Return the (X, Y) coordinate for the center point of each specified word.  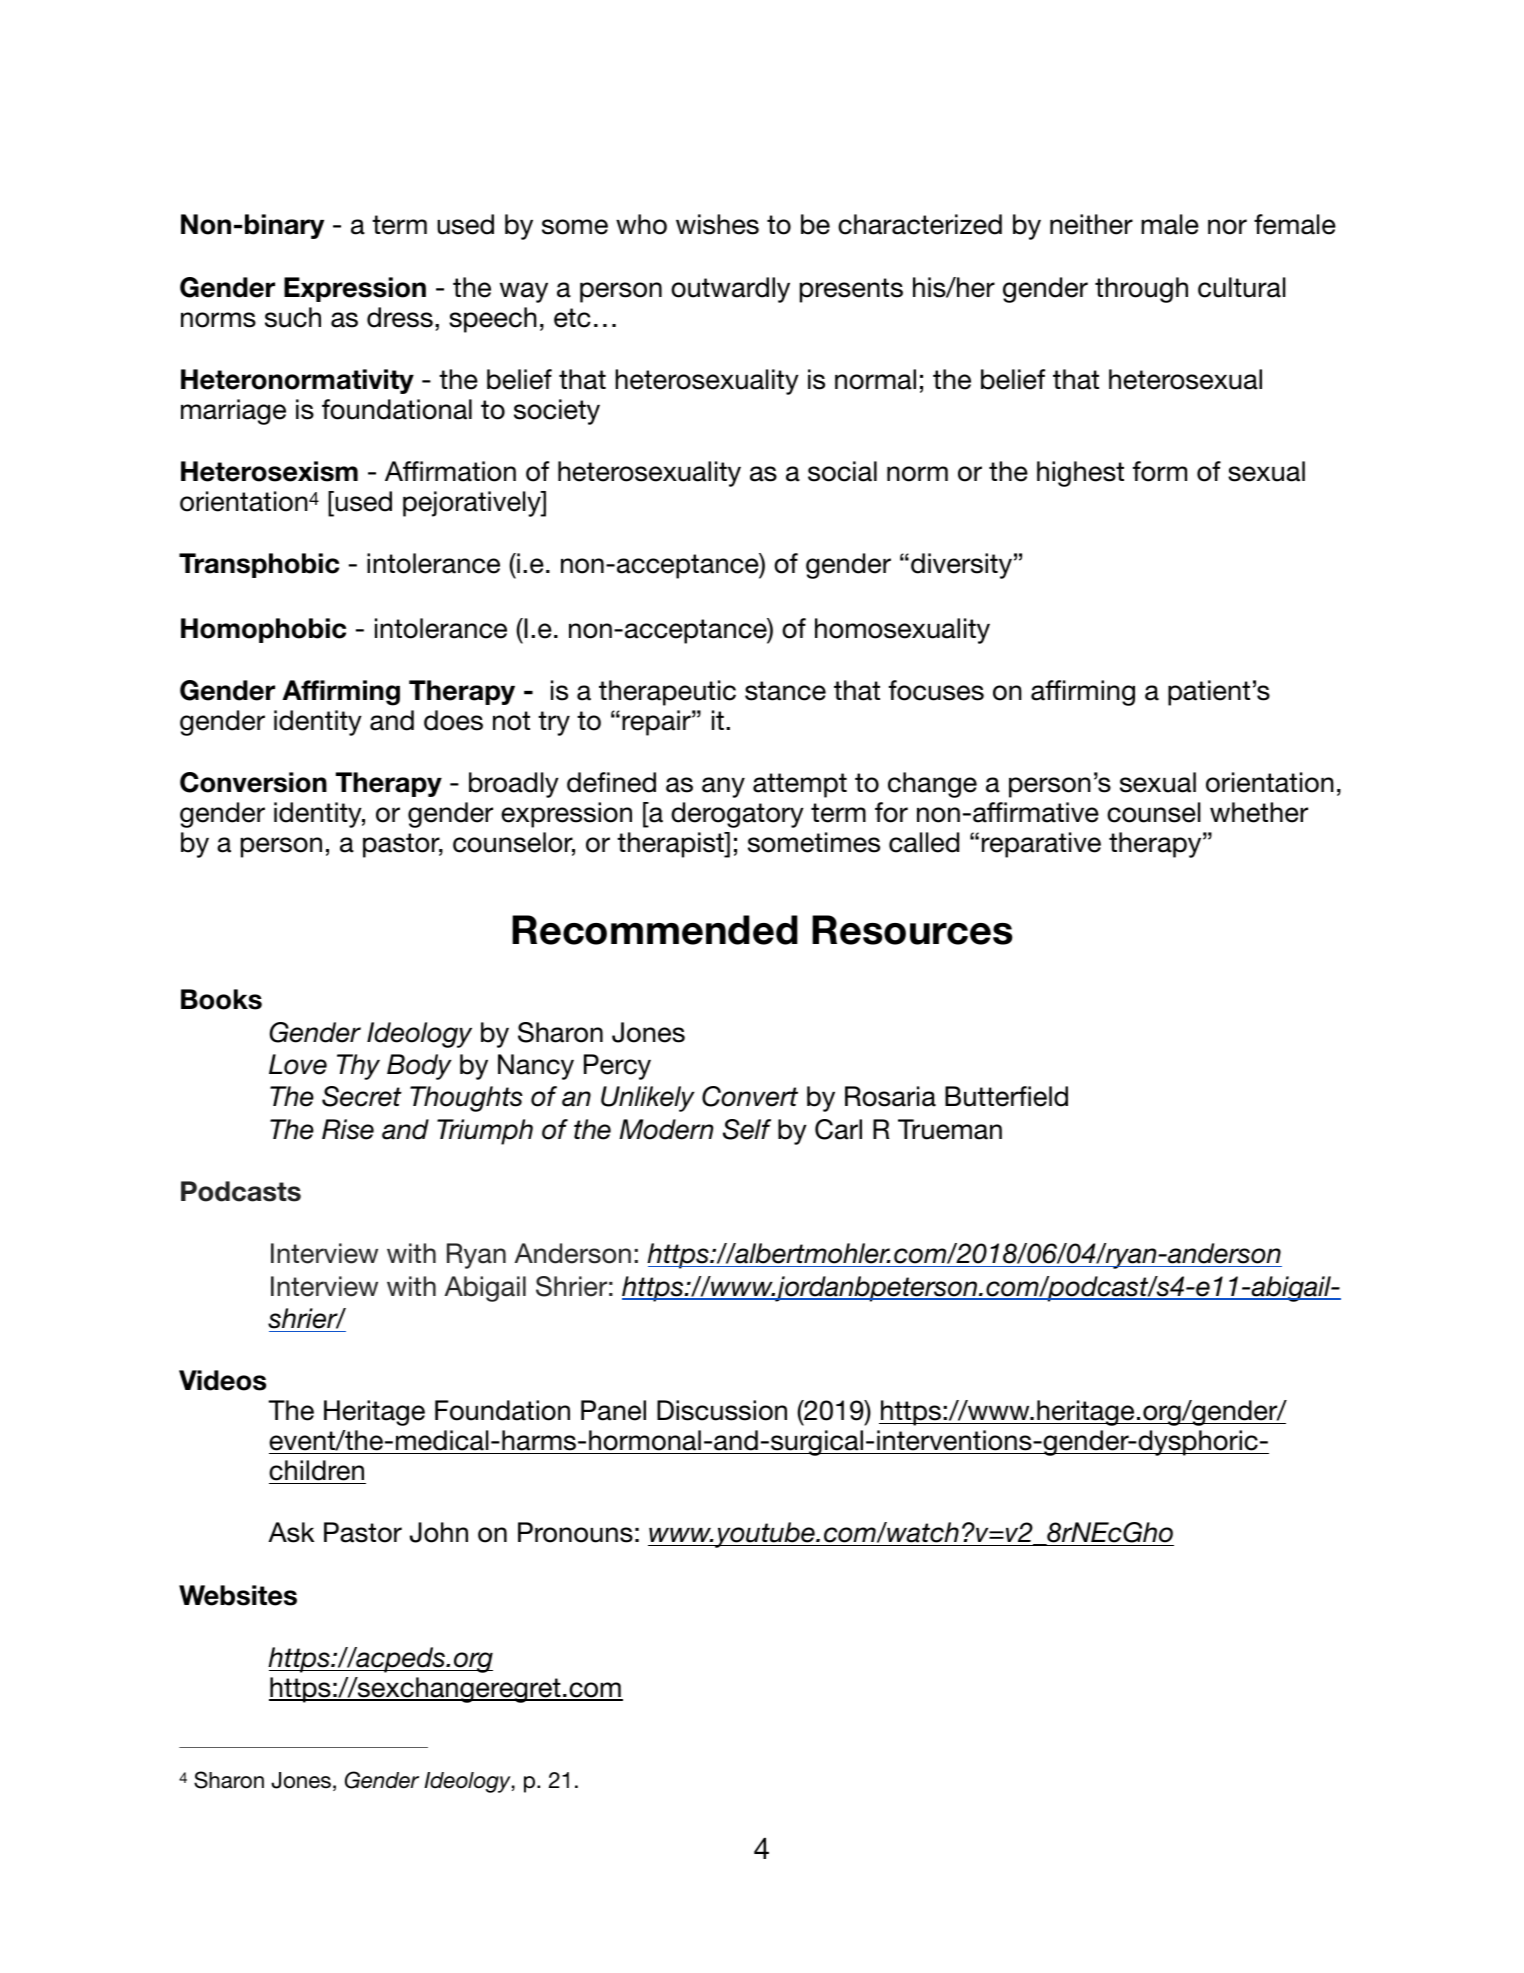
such (293, 317)
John (439, 1532)
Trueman (950, 1129)
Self (747, 1129)
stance (785, 691)
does (453, 720)
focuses (936, 690)
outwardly (730, 290)
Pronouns (575, 1532)
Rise (348, 1129)
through (1141, 290)
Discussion (722, 1410)
